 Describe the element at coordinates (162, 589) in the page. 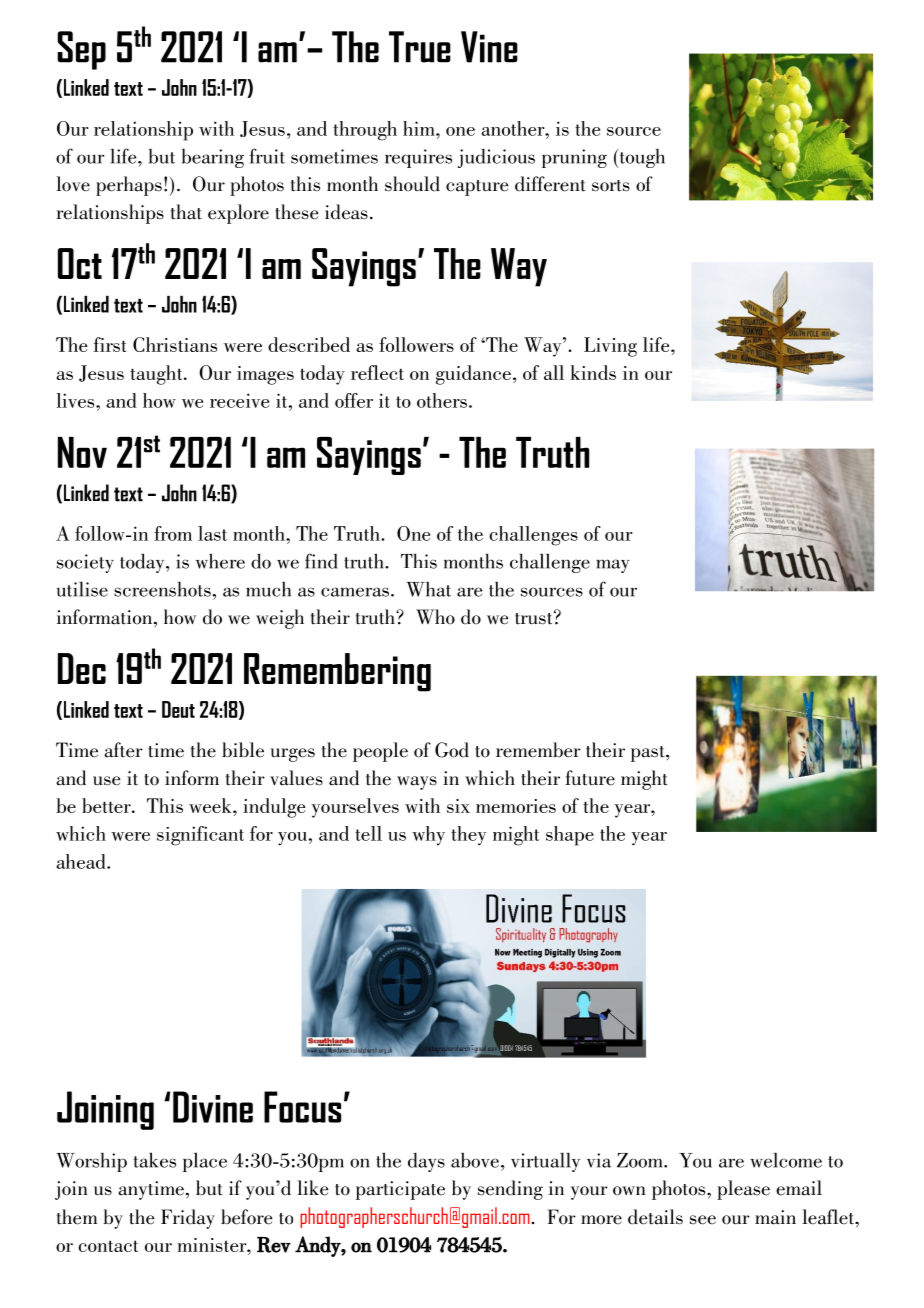

I see `screenshots` at that location.
